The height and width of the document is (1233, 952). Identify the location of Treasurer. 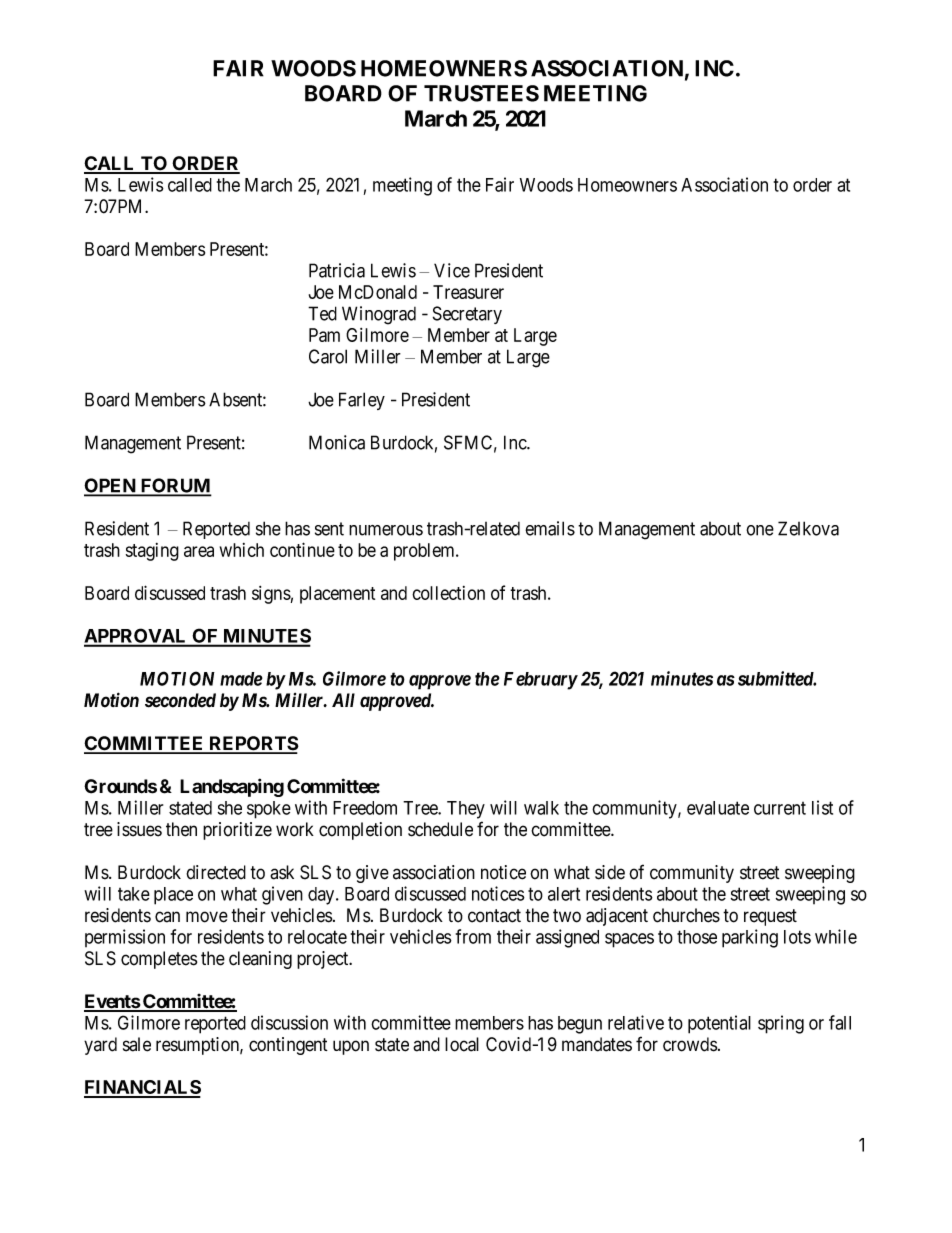
(468, 292).
